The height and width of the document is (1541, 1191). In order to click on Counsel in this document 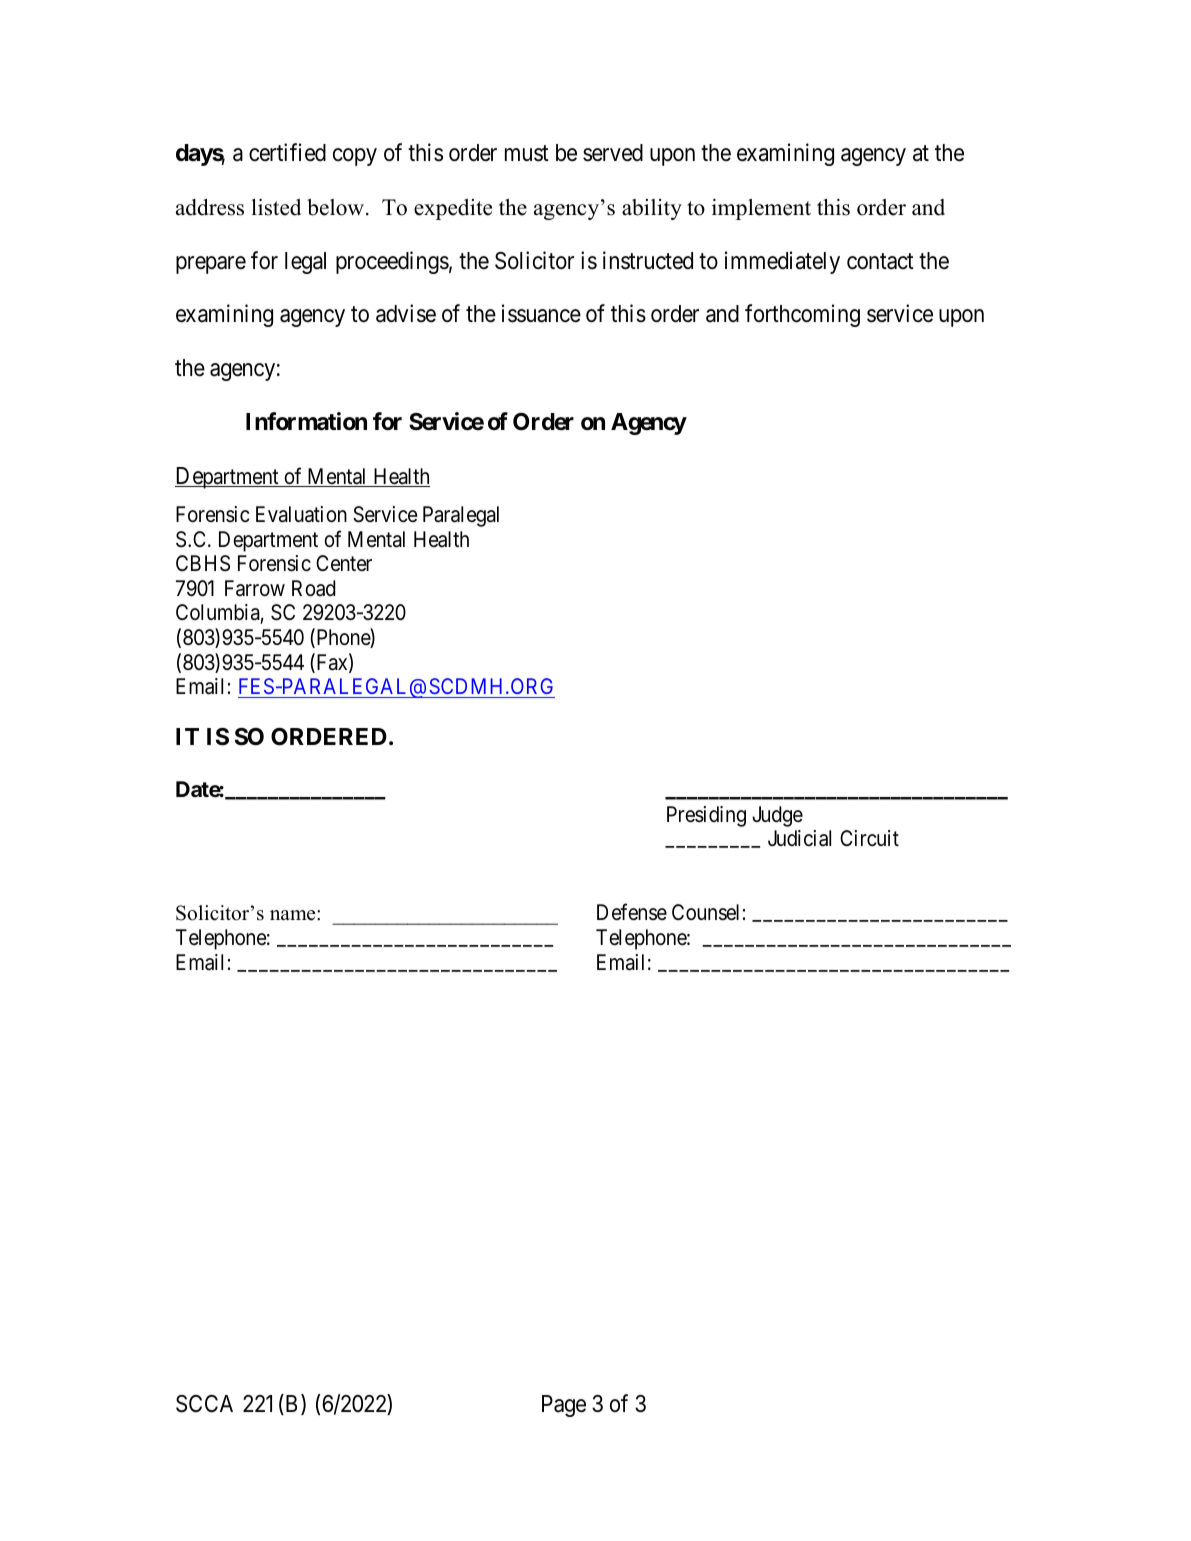, I will do `click(705, 912)`.
